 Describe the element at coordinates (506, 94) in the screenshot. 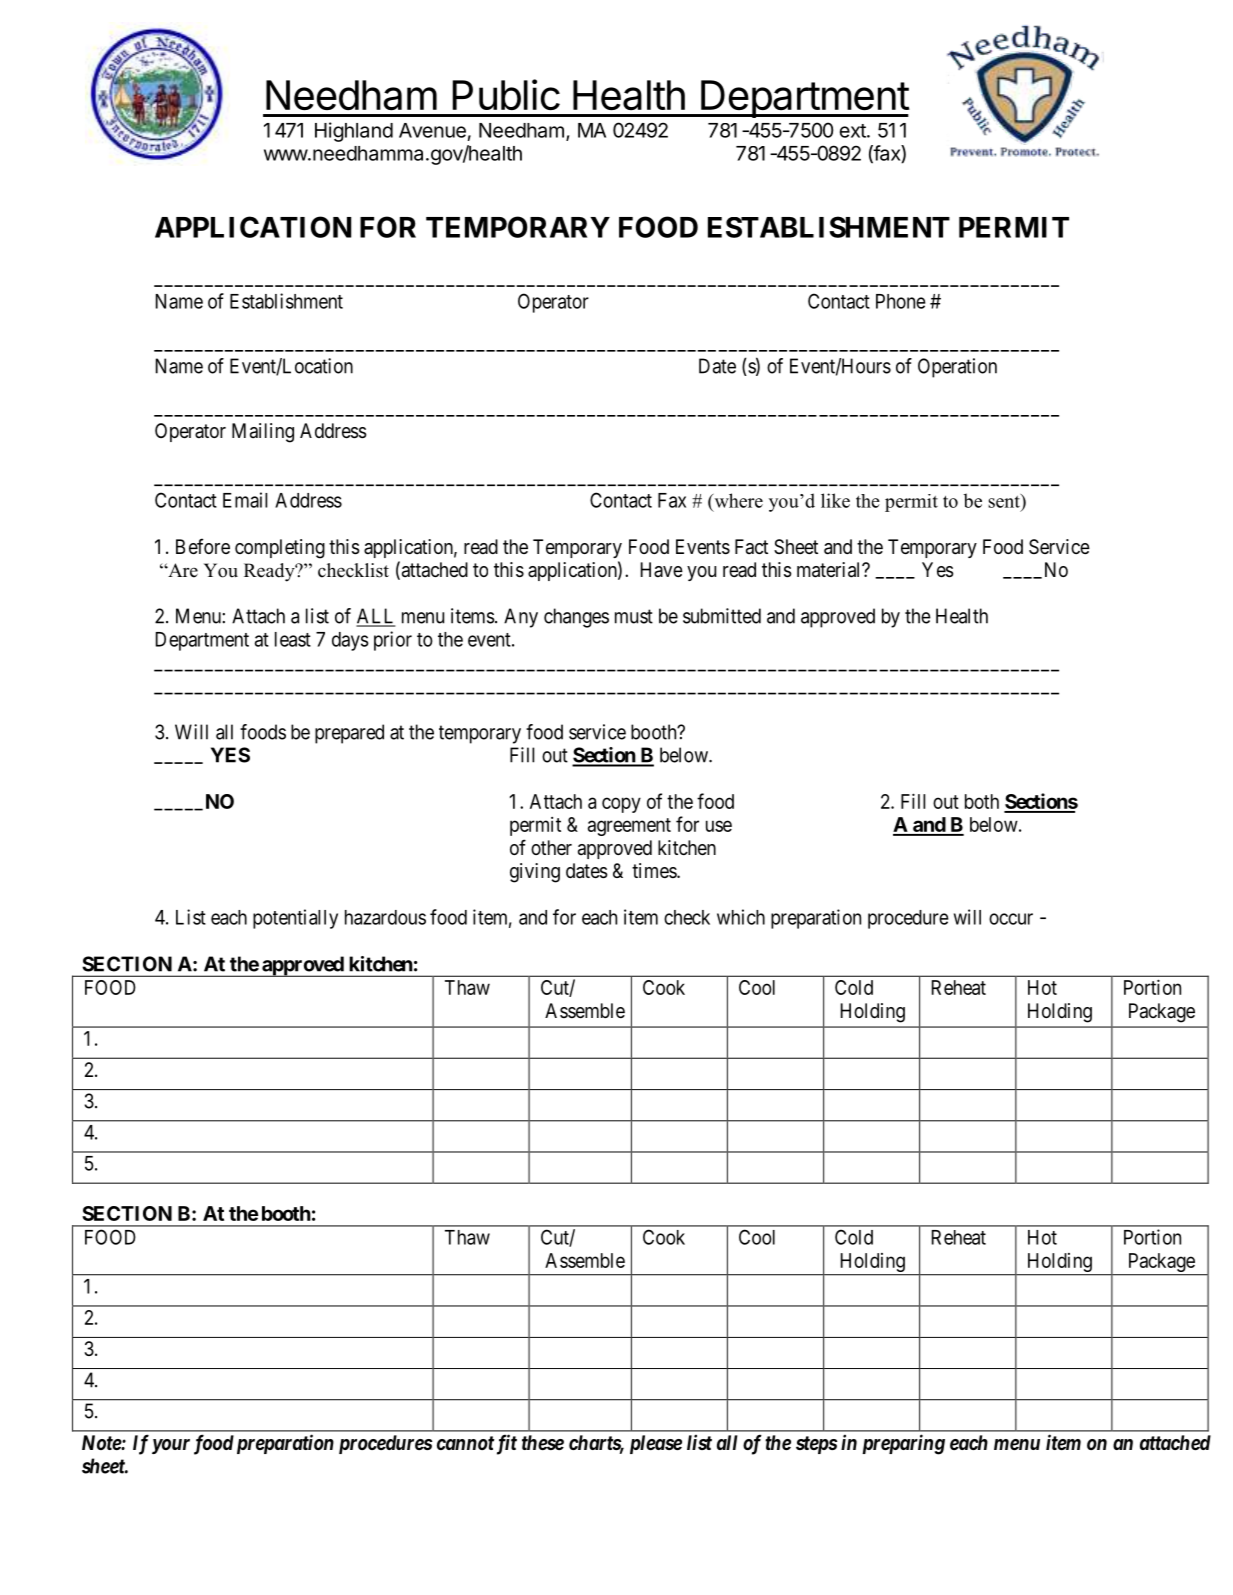

I see `Public` at that location.
